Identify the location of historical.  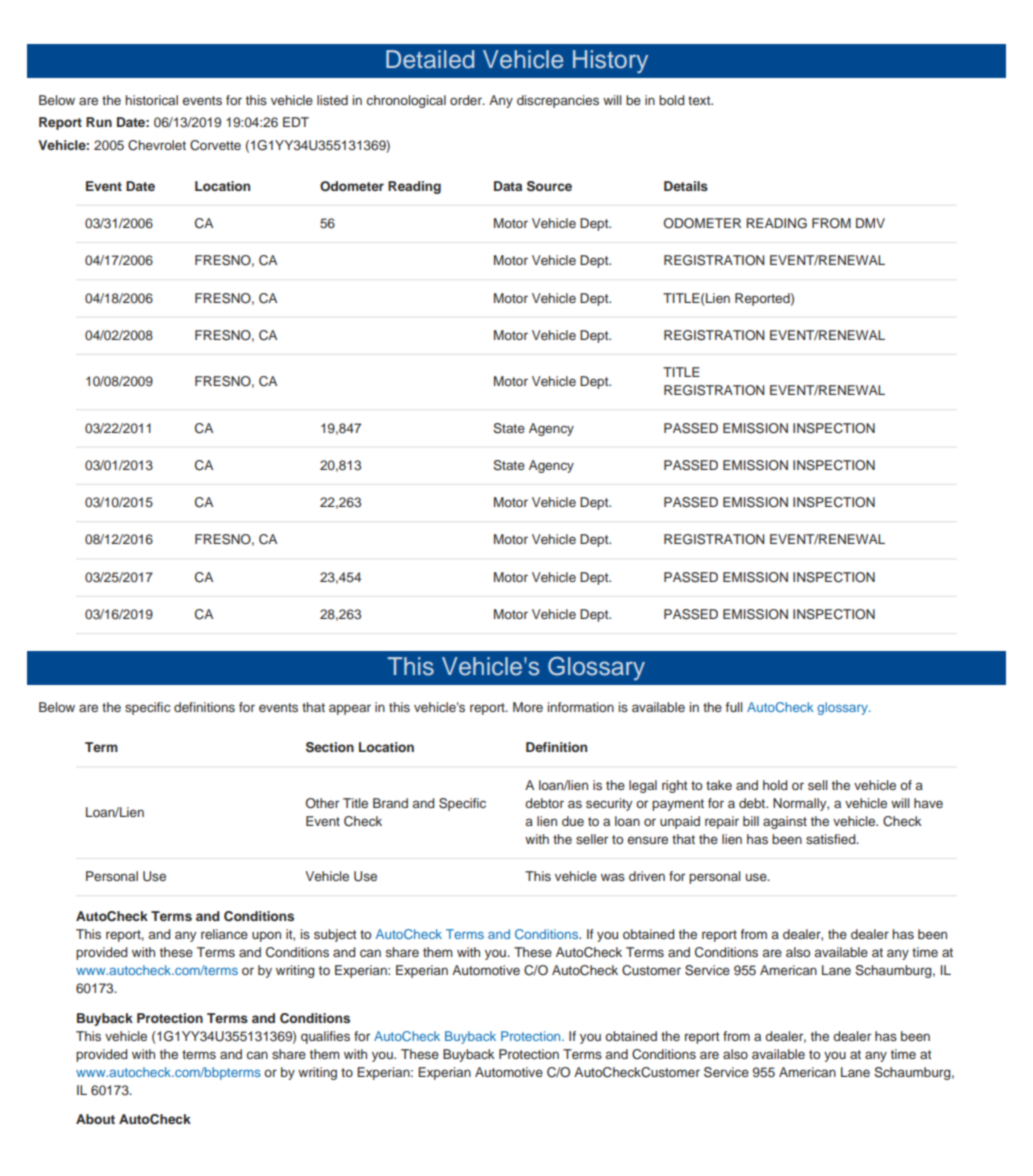
(151, 100).
